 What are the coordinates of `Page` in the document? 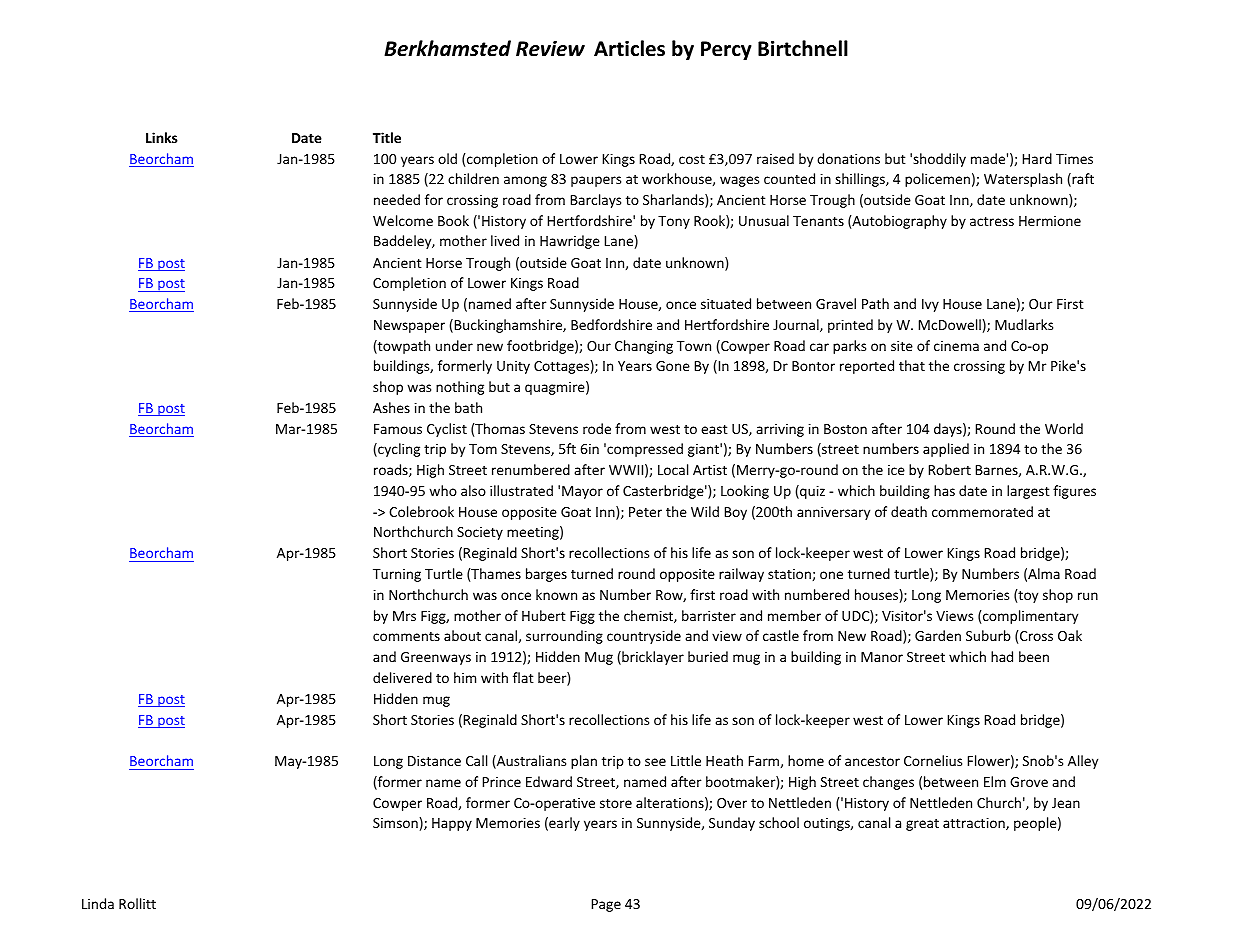 It's located at (606, 905).
